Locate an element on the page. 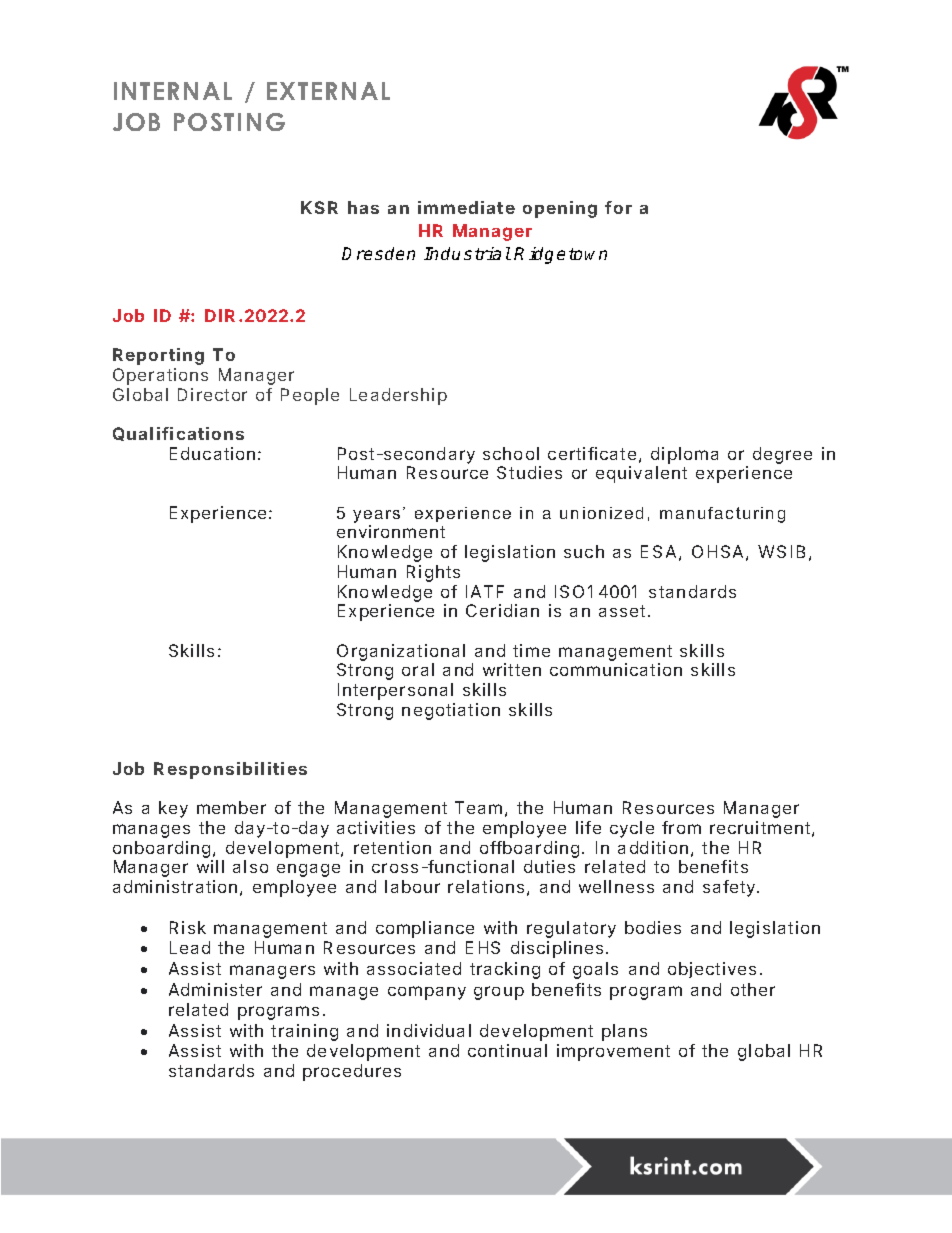 This page has width=952, height=1233. Education is located at coordinates (212, 453).
